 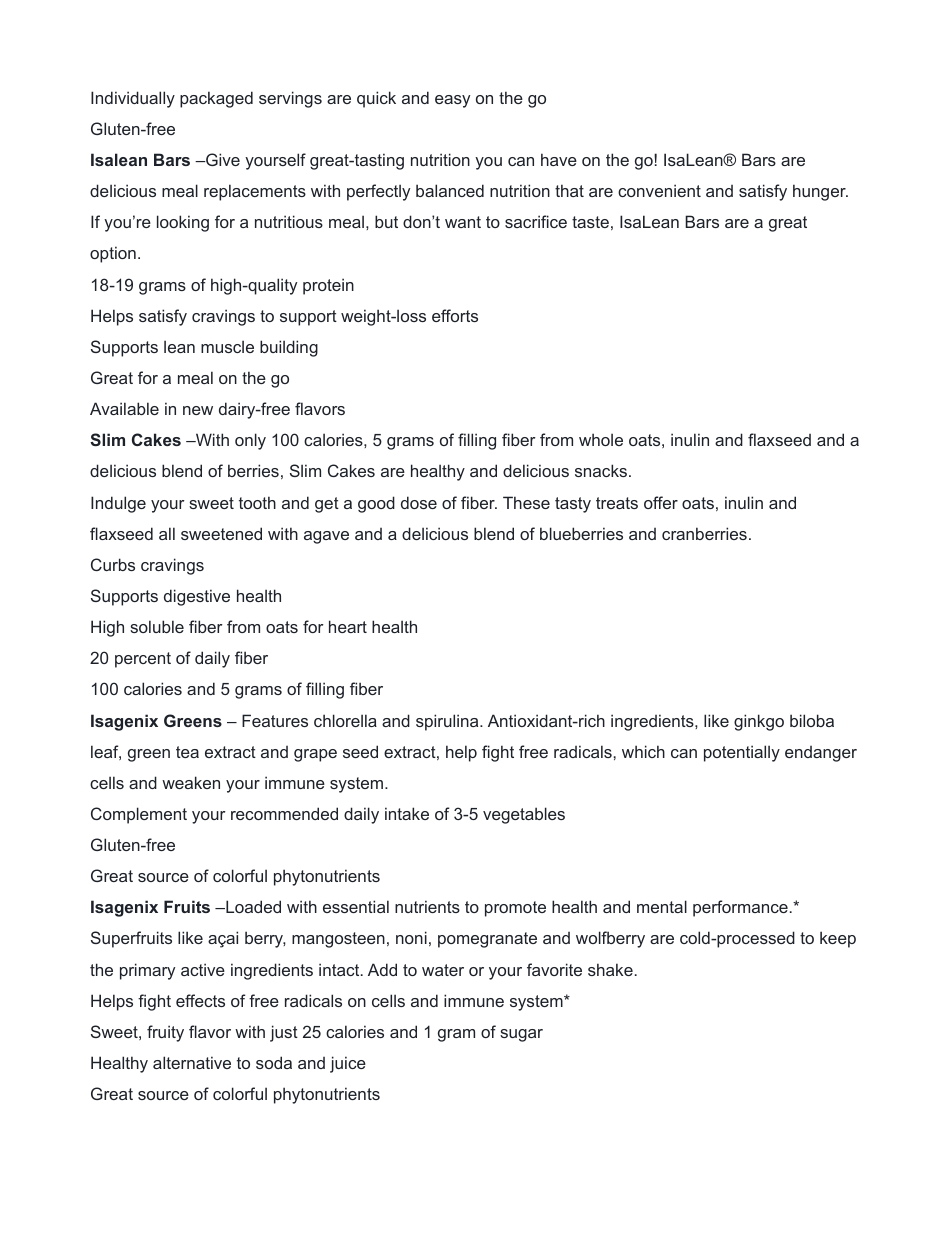 What do you see at coordinates (526, 502) in the screenshot?
I see `These` at bounding box center [526, 502].
